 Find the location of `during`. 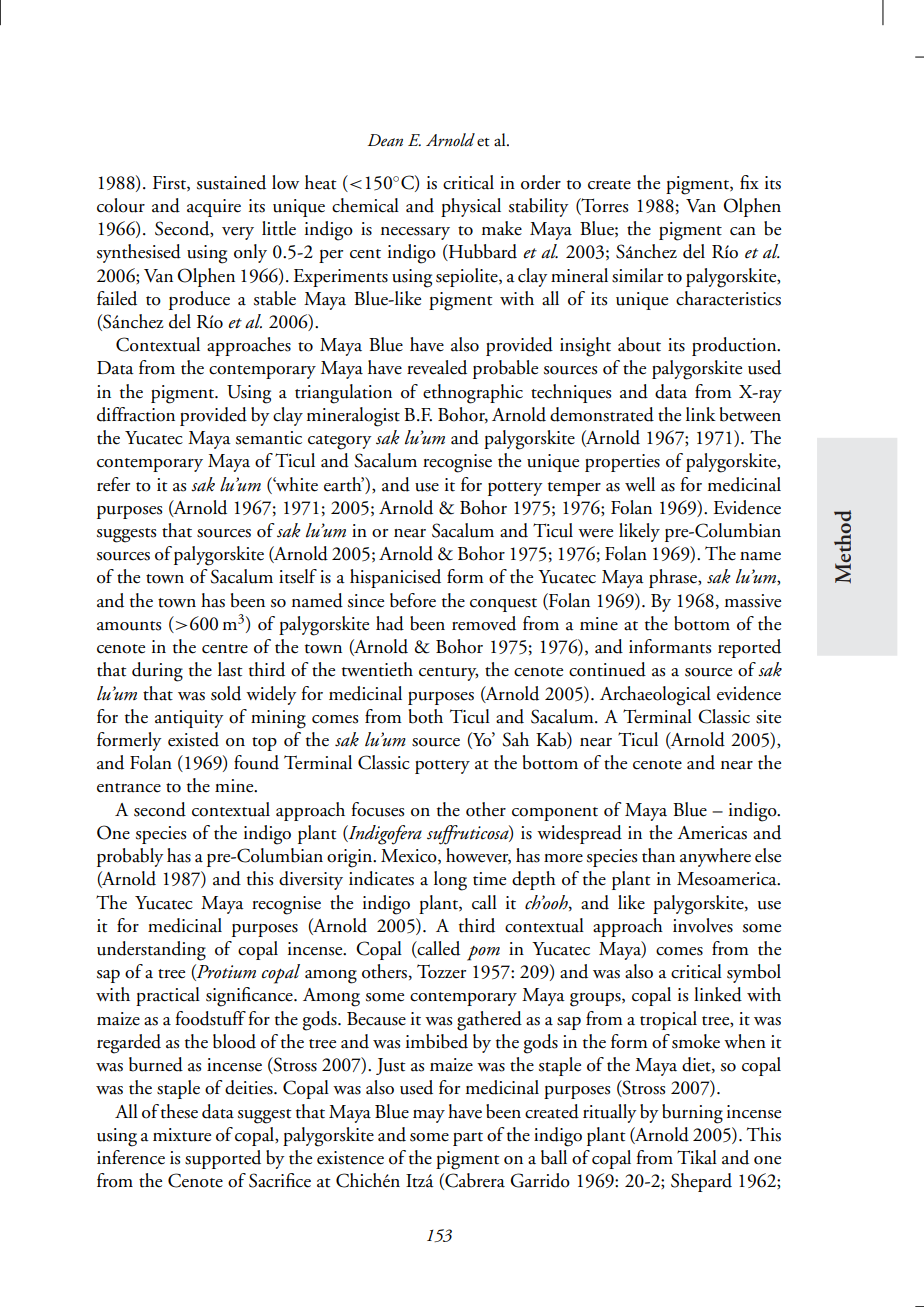

during is located at coordinates (157, 672).
